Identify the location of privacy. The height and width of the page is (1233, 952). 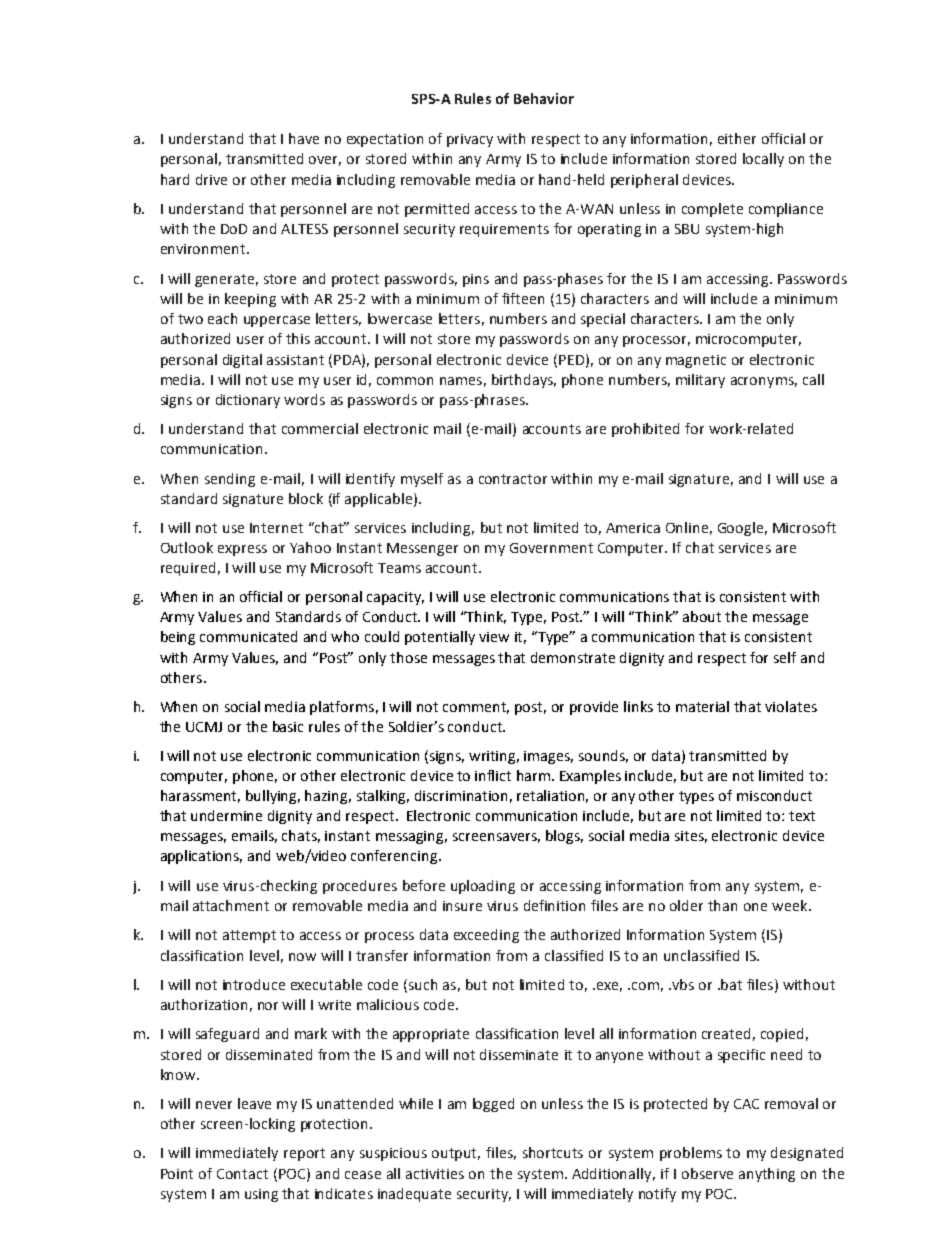
(470, 140).
